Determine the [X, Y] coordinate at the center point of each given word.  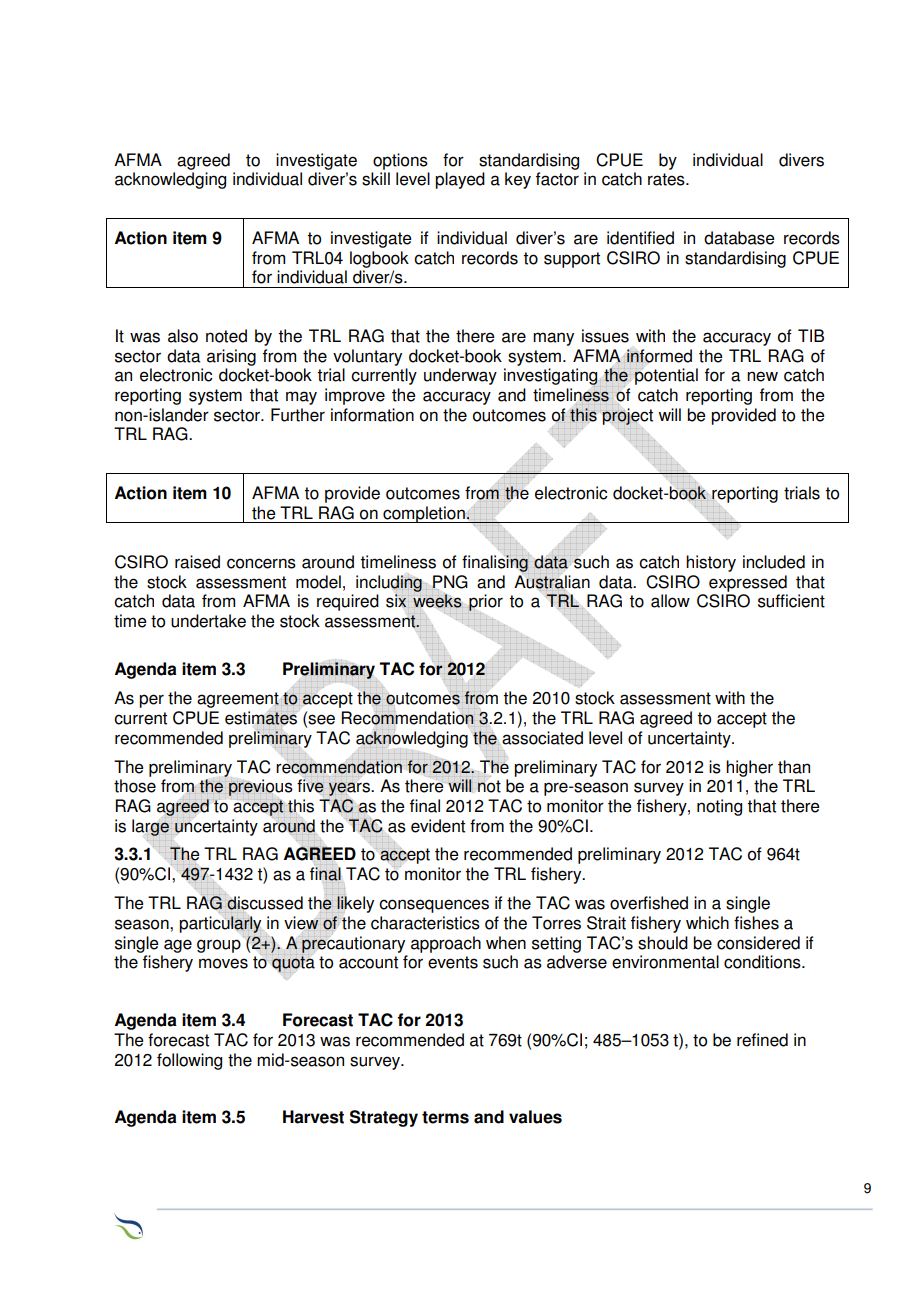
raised [197, 562]
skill [376, 179]
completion [424, 514]
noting [719, 807]
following [189, 1061]
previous [260, 787]
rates [667, 179]
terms [445, 1117]
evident [438, 826]
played [460, 180]
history [711, 563]
